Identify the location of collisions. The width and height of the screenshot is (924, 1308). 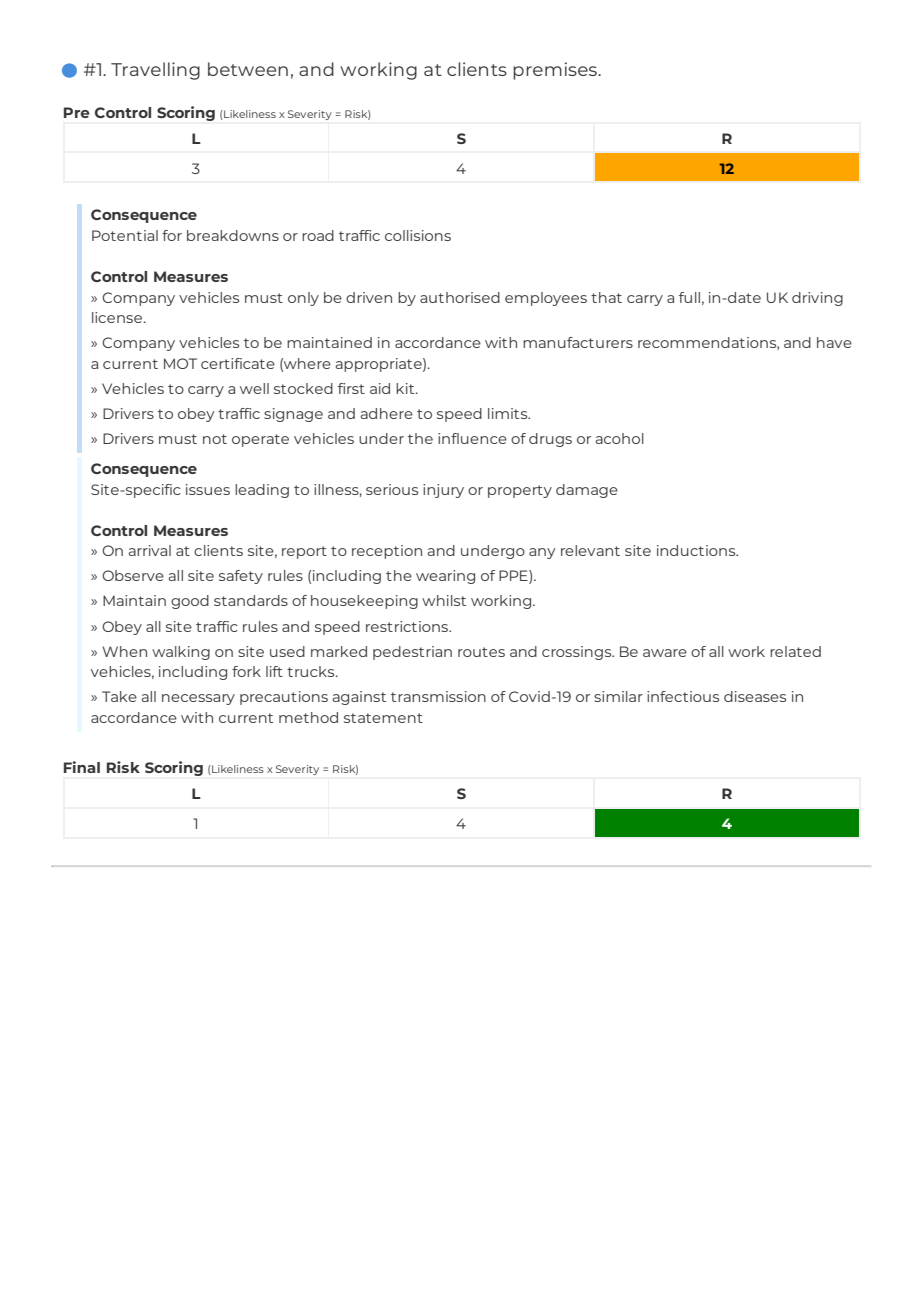
(418, 235).
